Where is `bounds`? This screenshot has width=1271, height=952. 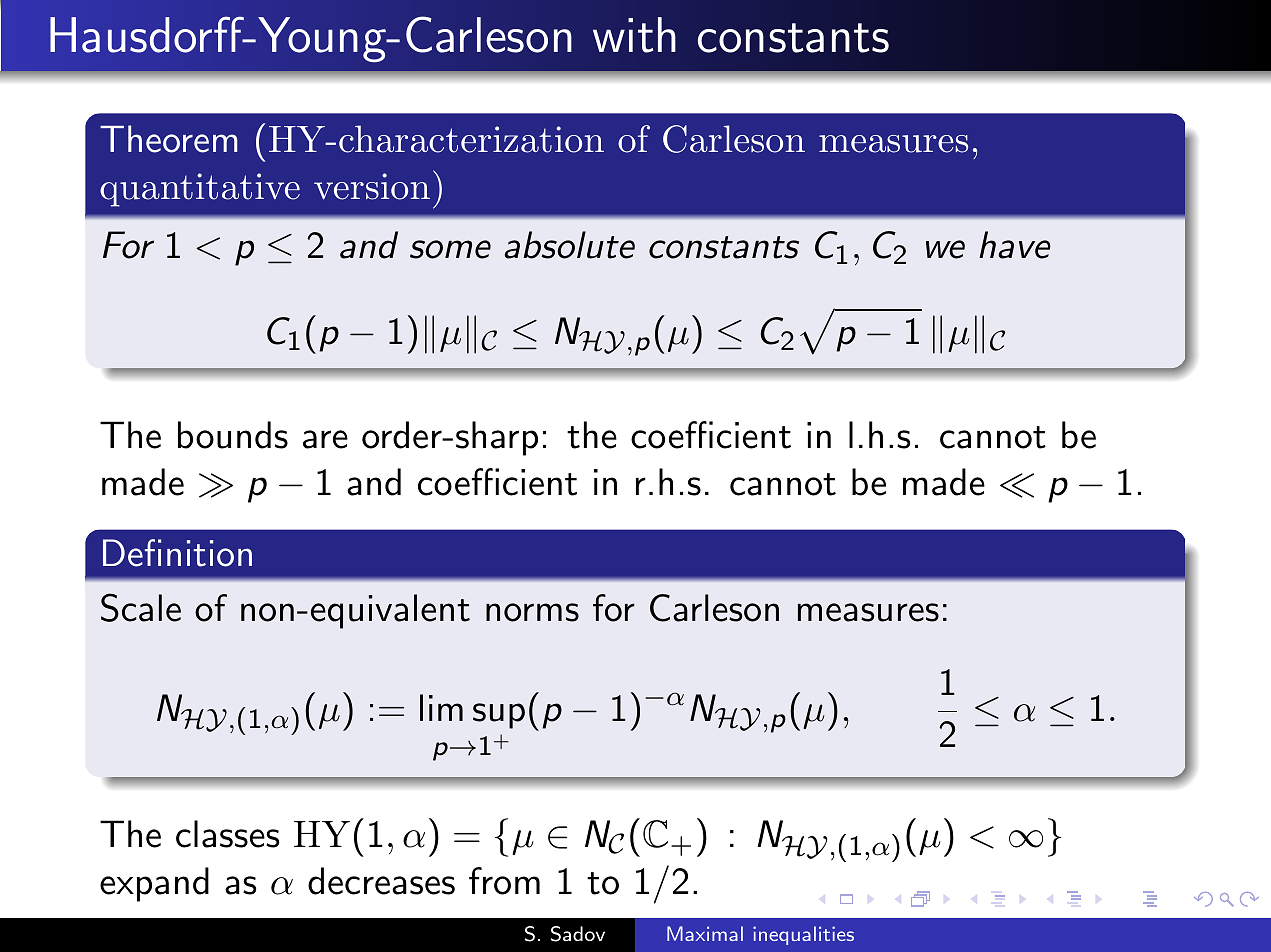
bounds is located at coordinates (233, 435).
